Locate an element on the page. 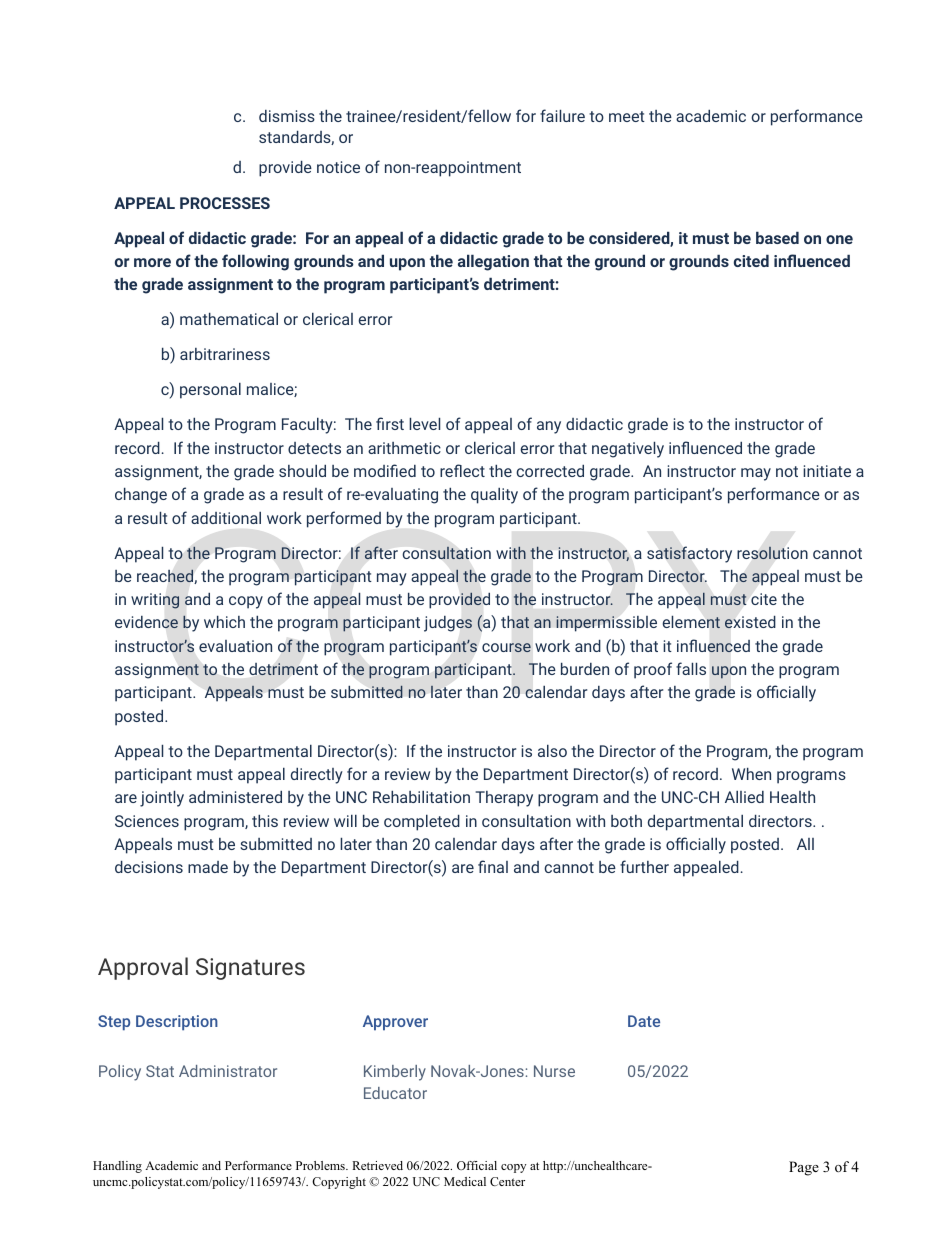 The height and width of the image is (1233, 952). additional is located at coordinates (226, 518).
